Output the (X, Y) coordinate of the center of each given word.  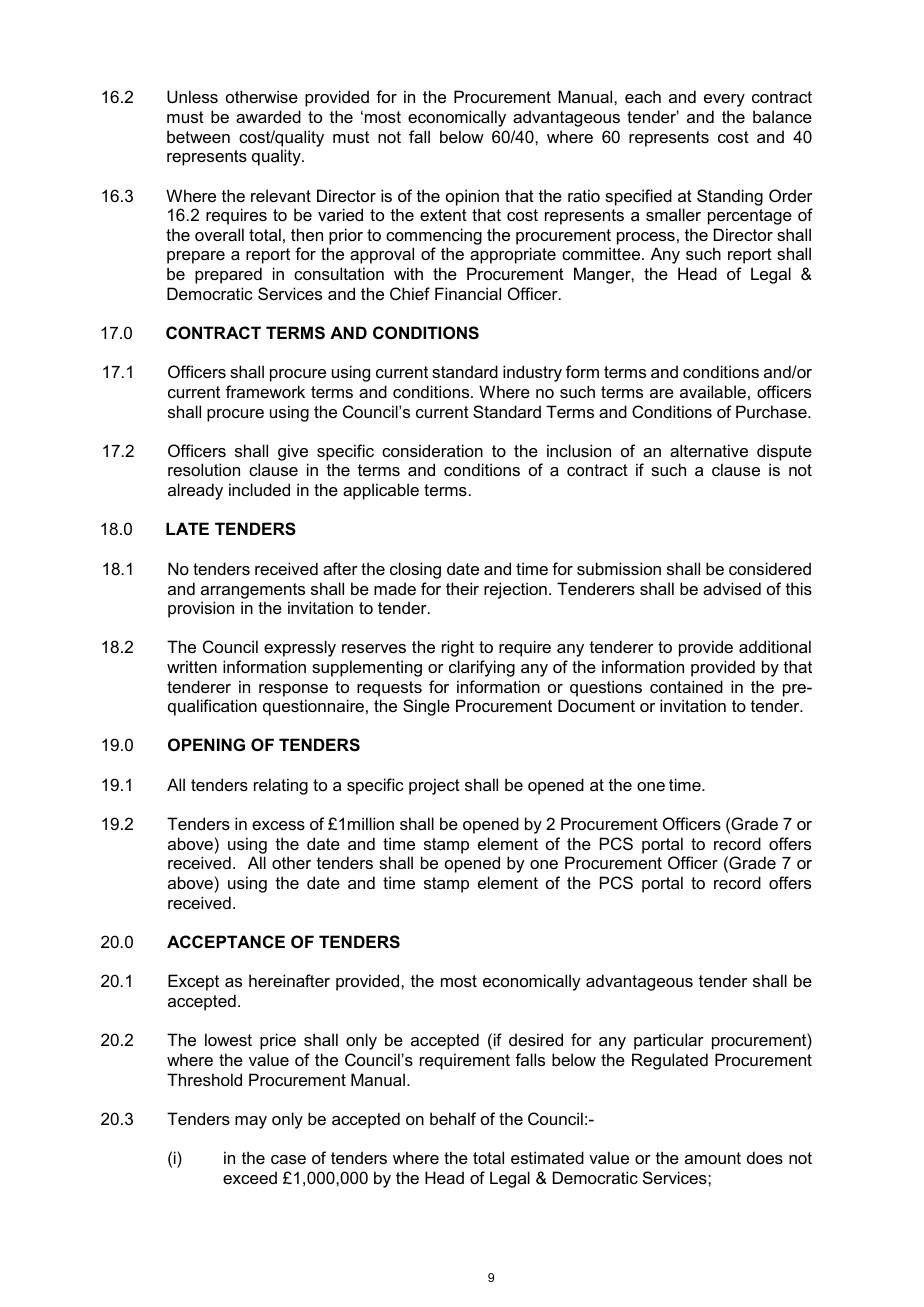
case (288, 1159)
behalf (453, 1118)
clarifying (482, 668)
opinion (472, 197)
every (724, 100)
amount (713, 1158)
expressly (300, 648)
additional (775, 646)
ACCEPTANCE (226, 941)
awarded (268, 116)
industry (532, 373)
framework (265, 391)
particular (669, 1041)
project (434, 786)
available (713, 391)
